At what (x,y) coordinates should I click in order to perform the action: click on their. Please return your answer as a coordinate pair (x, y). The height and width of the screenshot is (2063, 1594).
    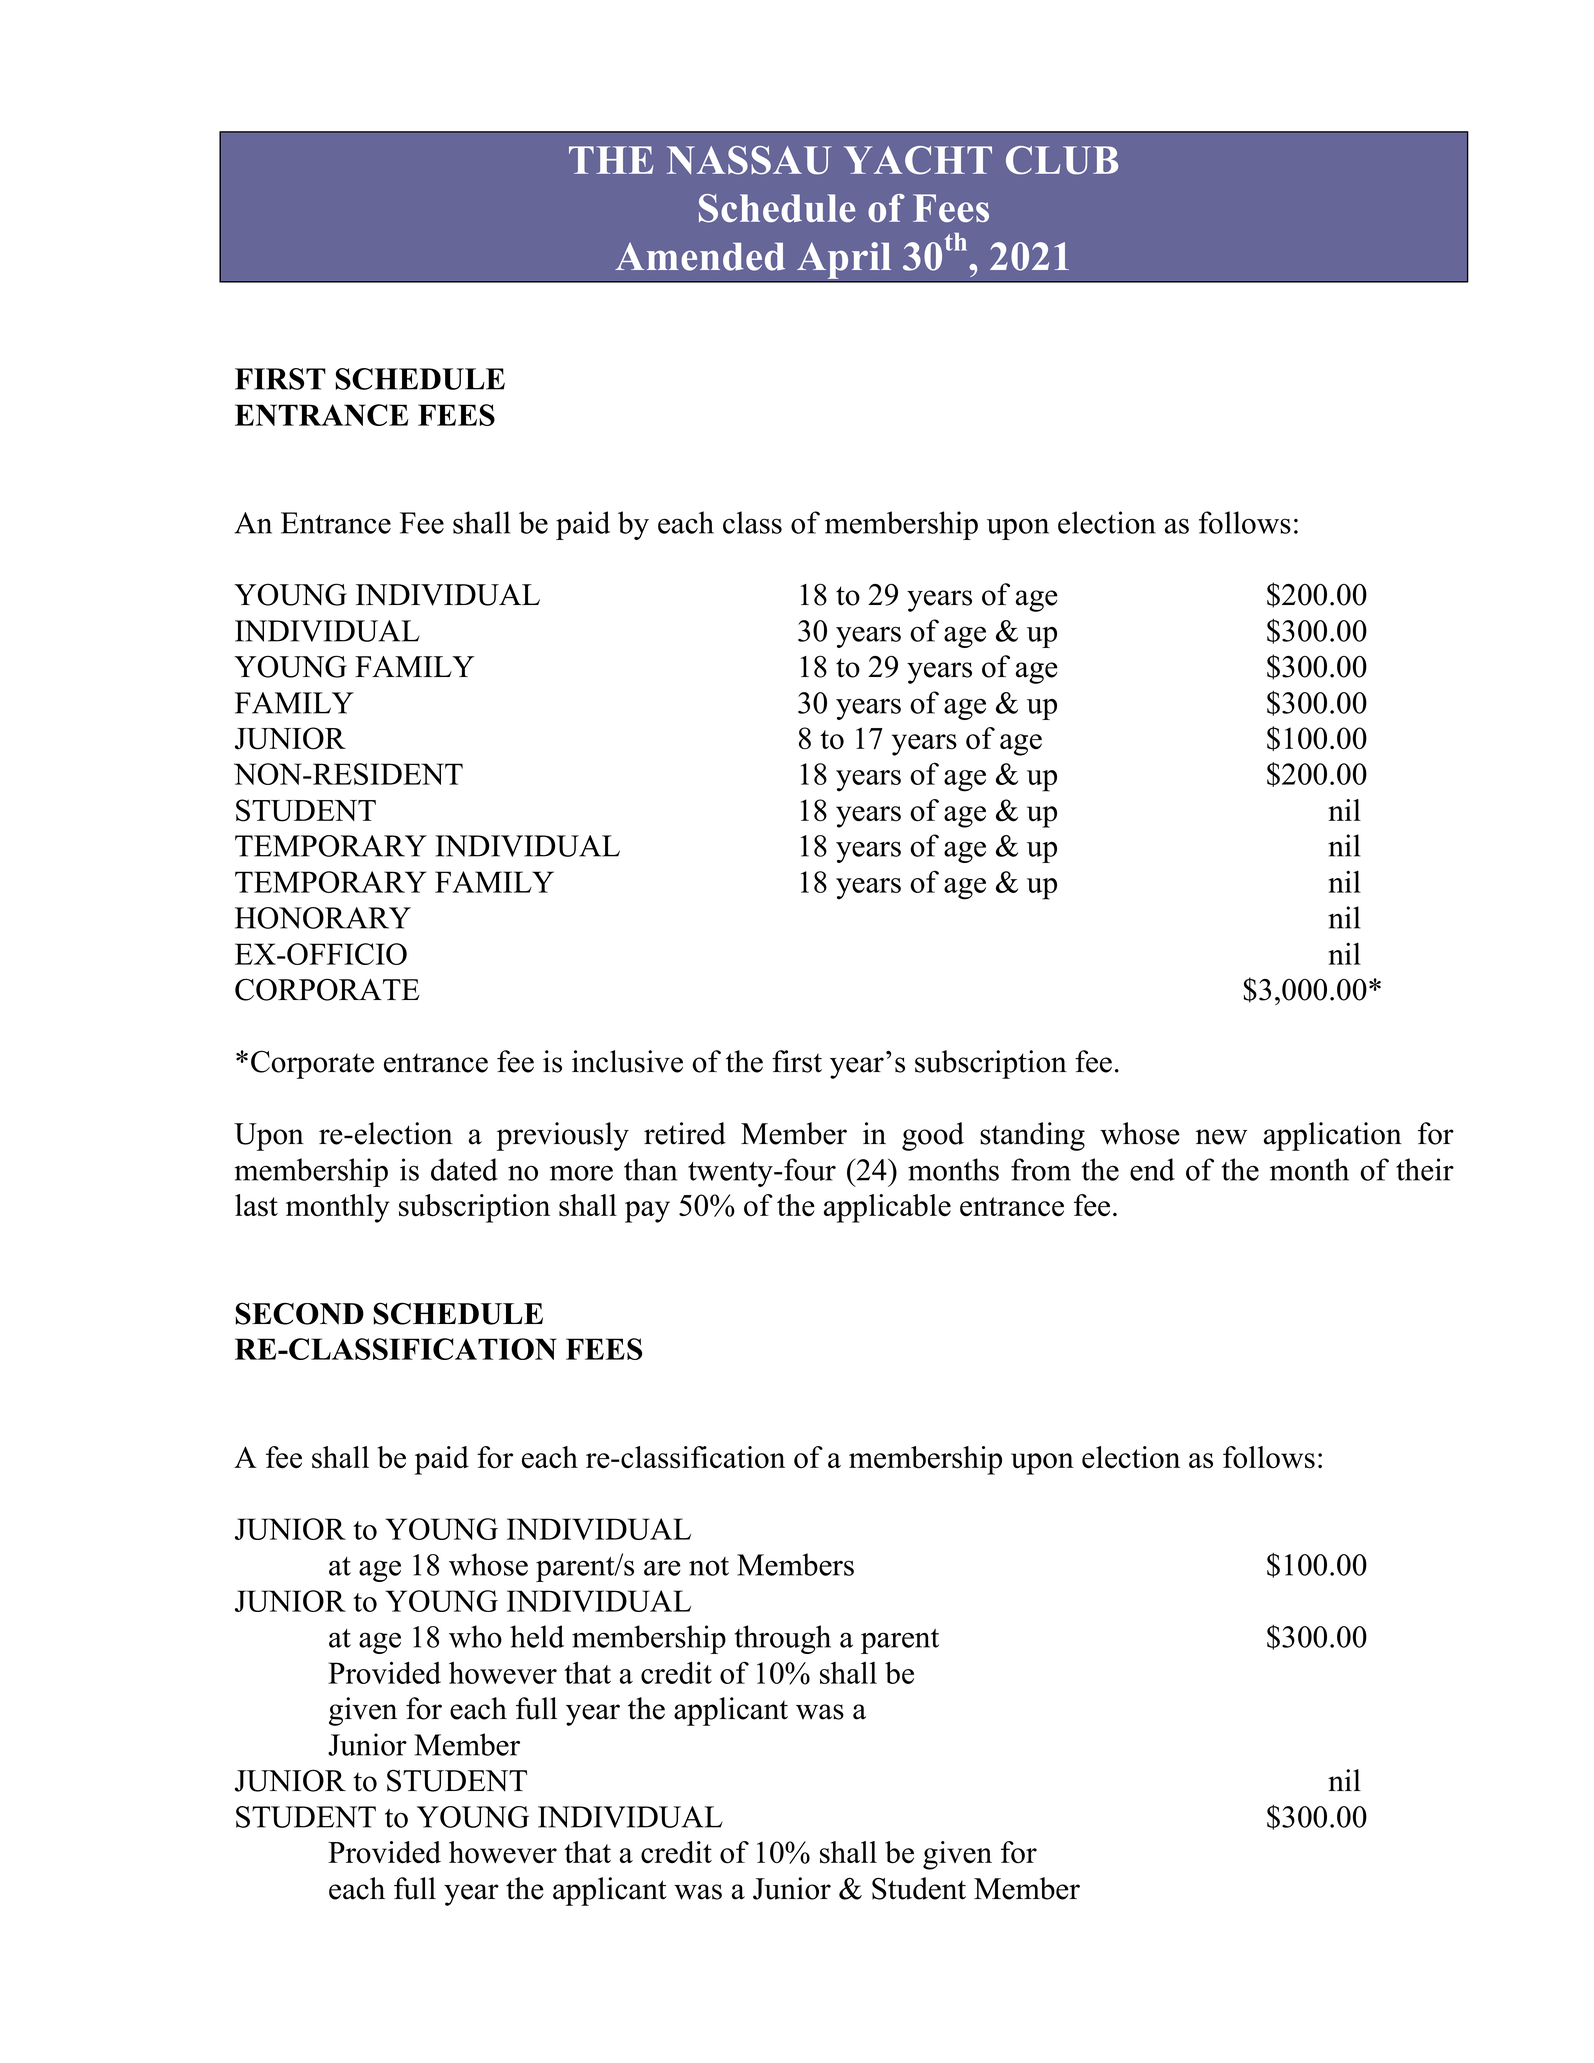
    Looking at the image, I should click on (1425, 1169).
